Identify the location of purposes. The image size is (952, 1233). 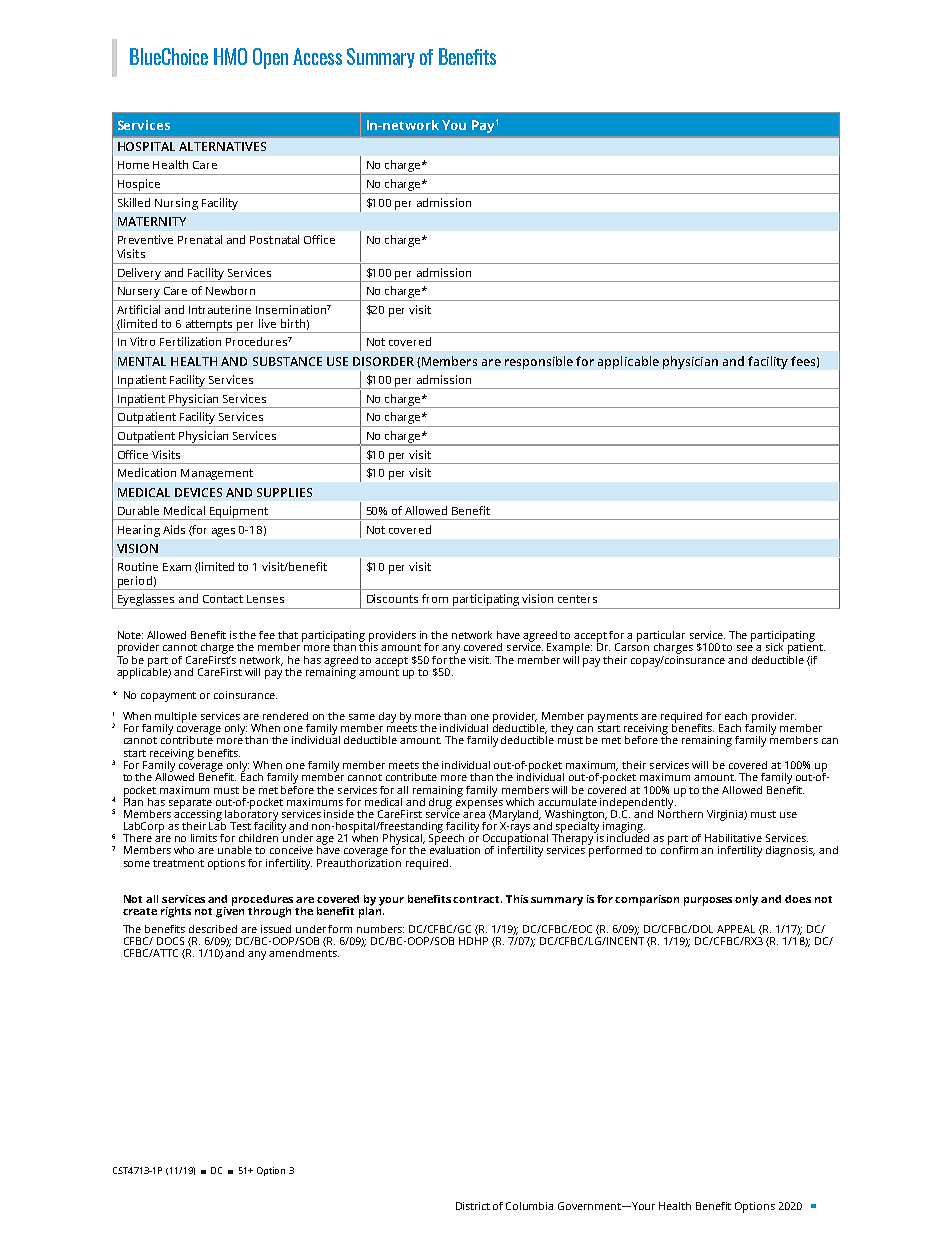
(708, 901).
